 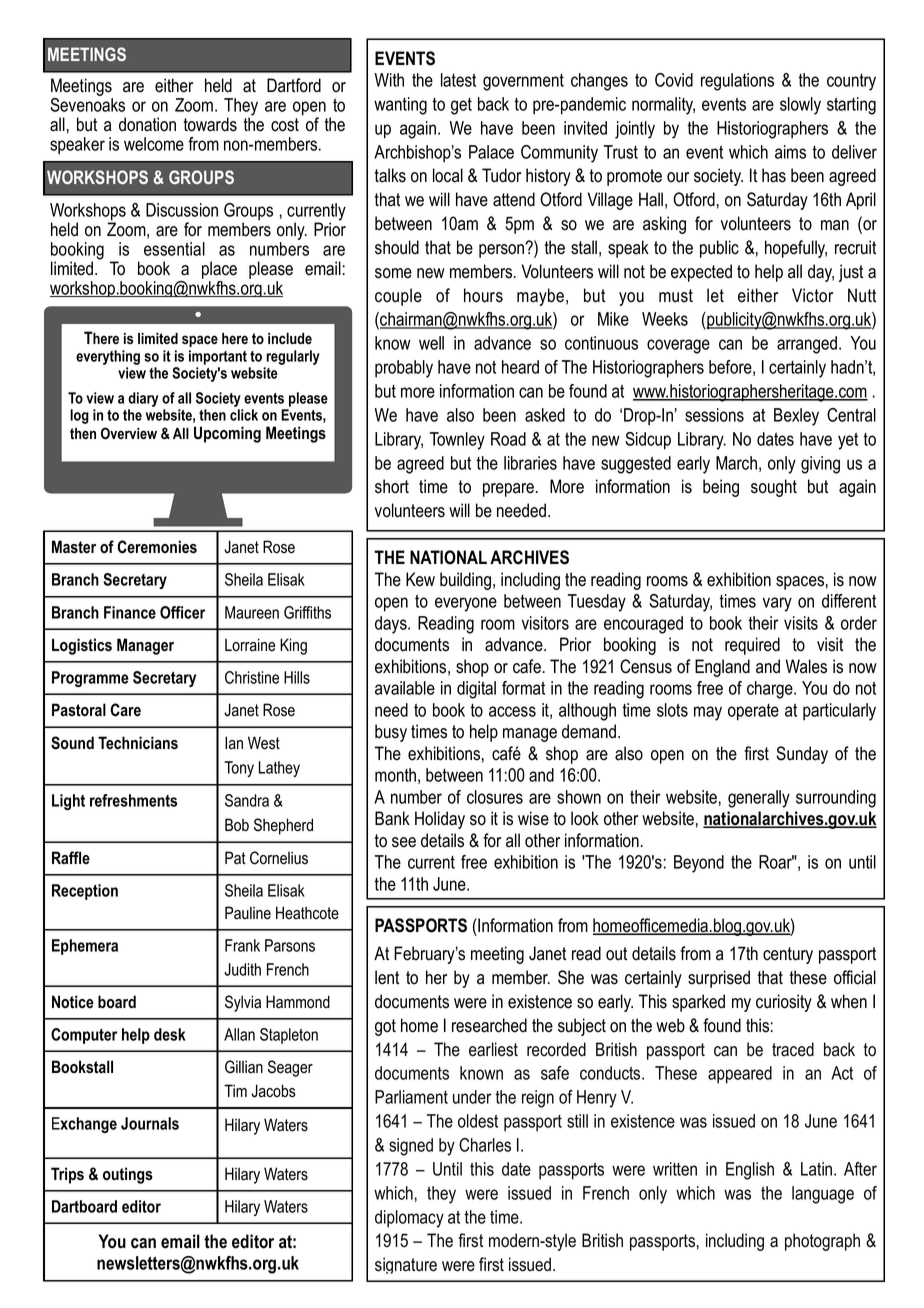 What do you see at coordinates (125, 710) in the screenshot?
I see `Care` at bounding box center [125, 710].
